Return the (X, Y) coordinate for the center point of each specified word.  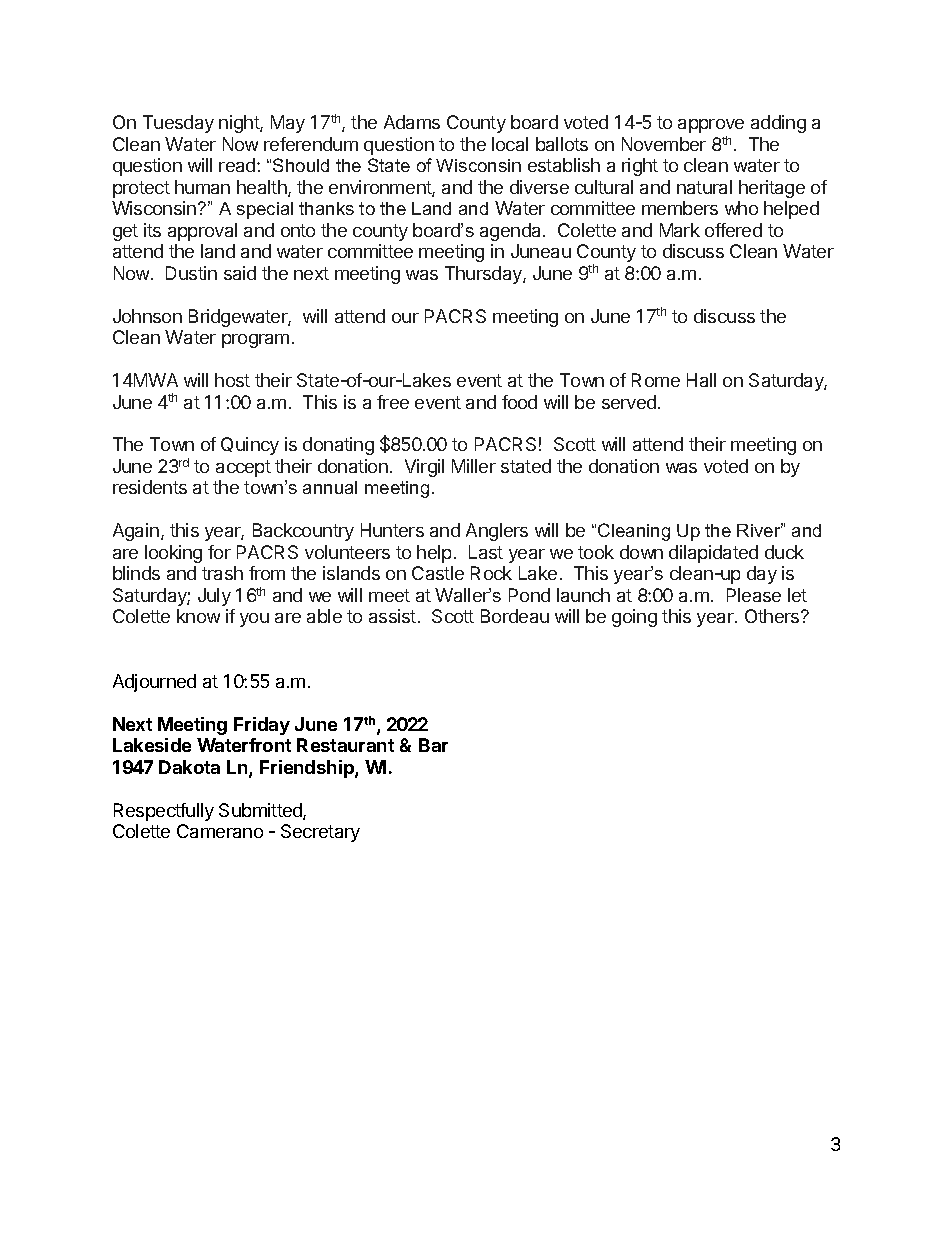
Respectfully (164, 812)
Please (754, 595)
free (393, 402)
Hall (701, 380)
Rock (491, 573)
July (214, 597)
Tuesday (178, 124)
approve (711, 126)
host (232, 380)
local (510, 144)
